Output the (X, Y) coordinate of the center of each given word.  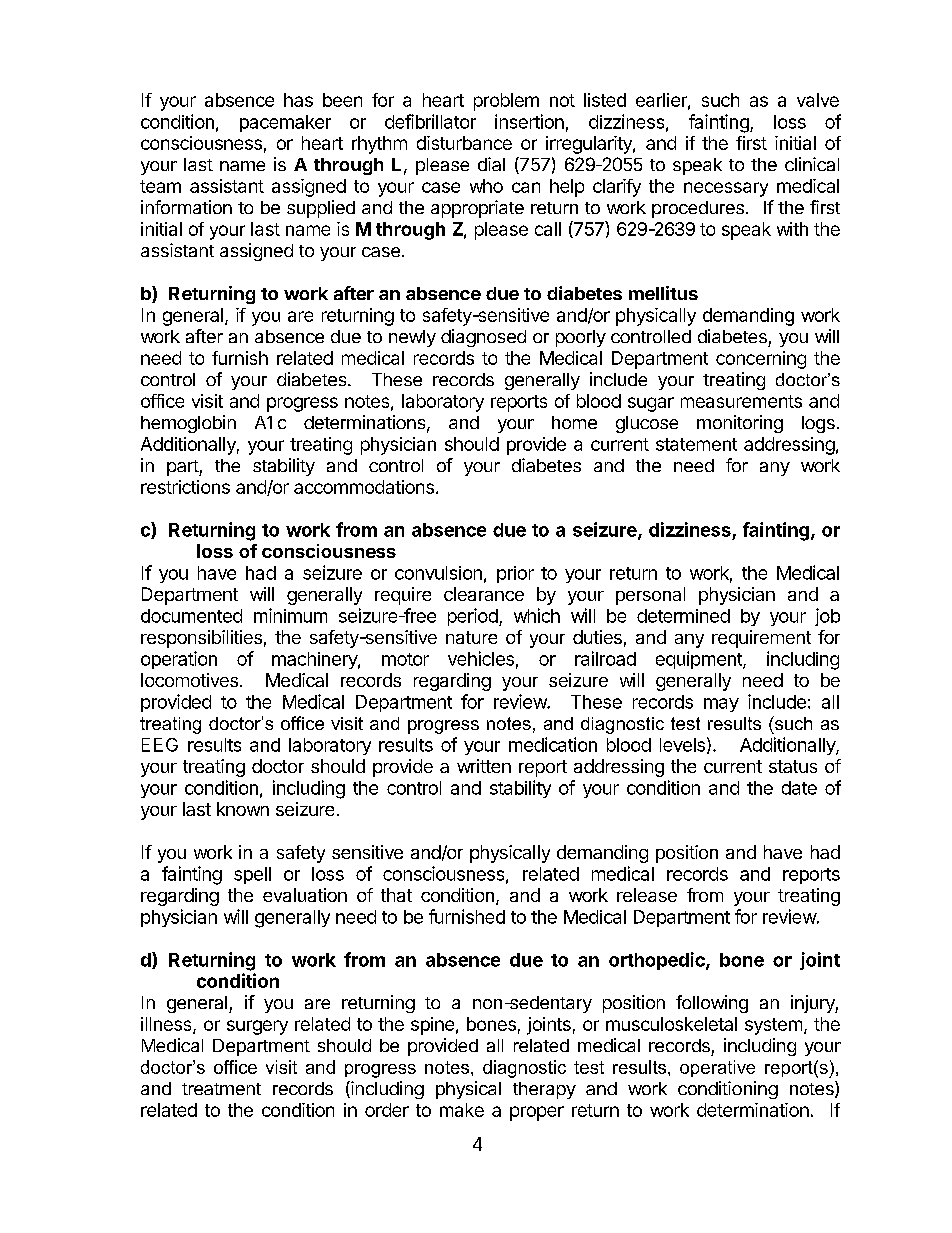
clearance (484, 594)
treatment (221, 1089)
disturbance (464, 143)
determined (683, 616)
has (298, 100)
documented (191, 616)
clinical (812, 164)
